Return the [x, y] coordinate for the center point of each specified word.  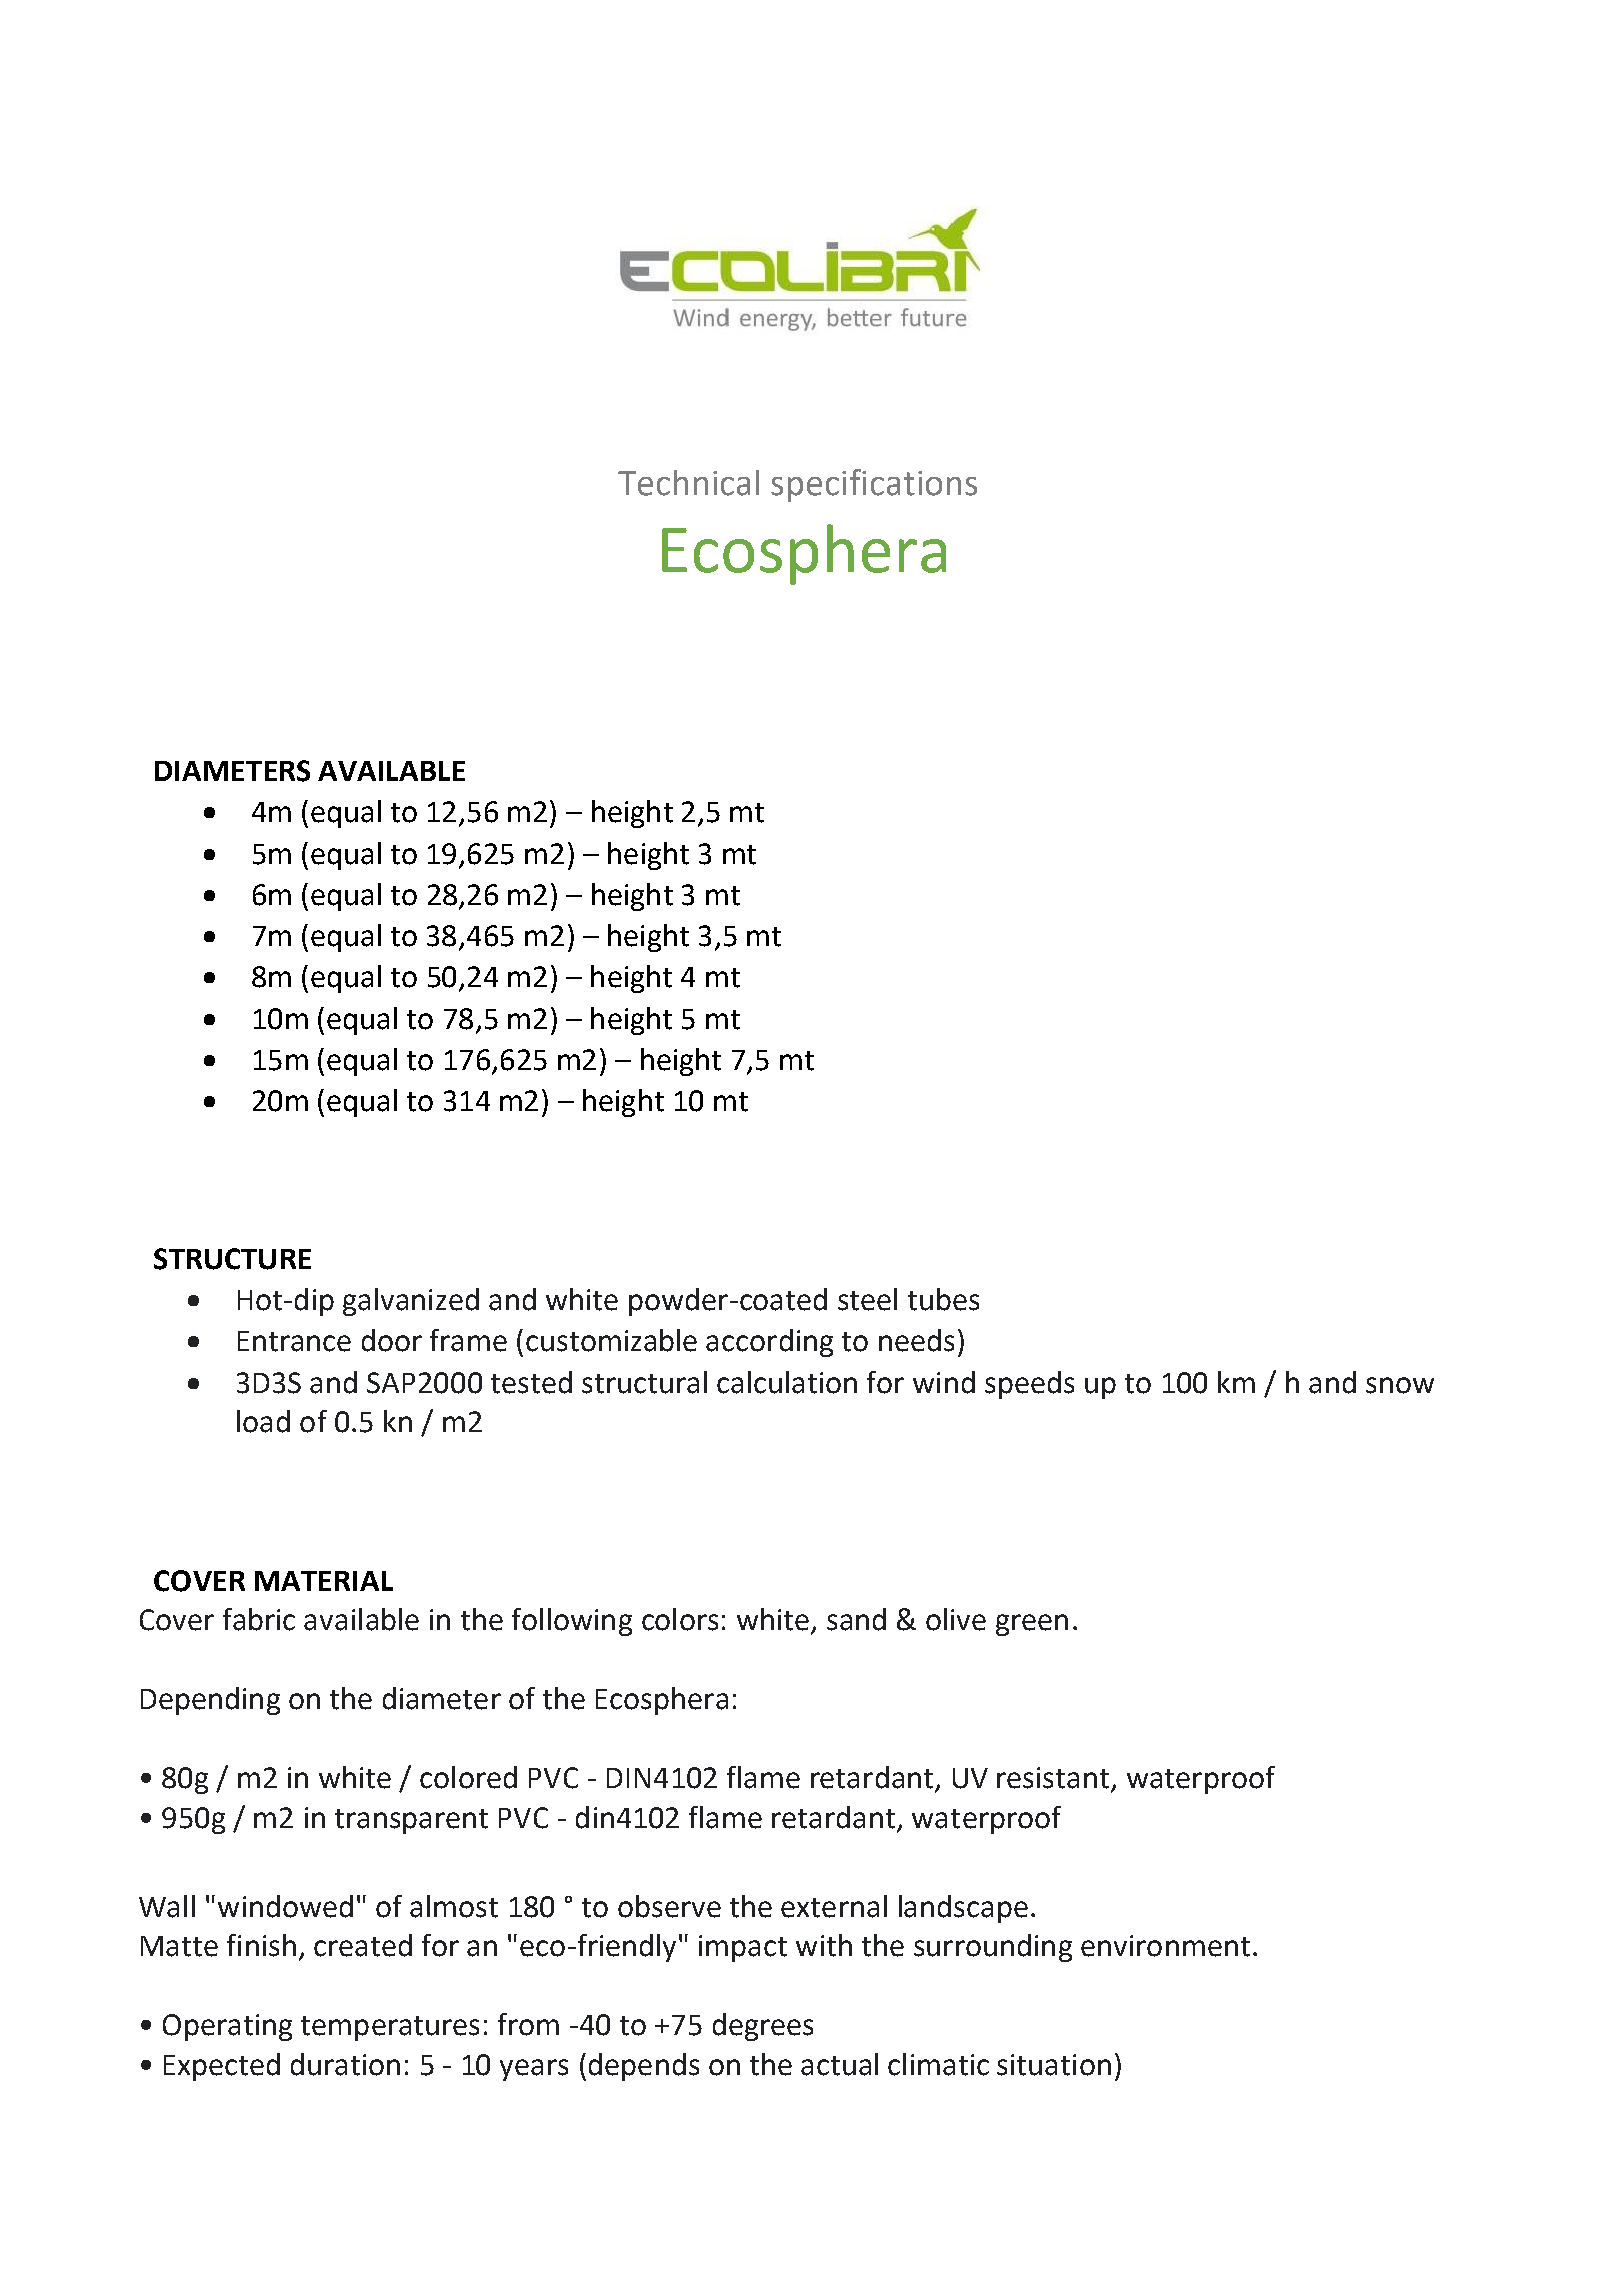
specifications [874, 485]
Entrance [294, 1341]
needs [916, 1340]
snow [1400, 1385]
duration [345, 2064]
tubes [943, 1299]
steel [867, 1299]
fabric [259, 1619]
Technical [688, 483]
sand [856, 1619]
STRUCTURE [232, 1259]
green [1032, 1625]
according [769, 1343]
